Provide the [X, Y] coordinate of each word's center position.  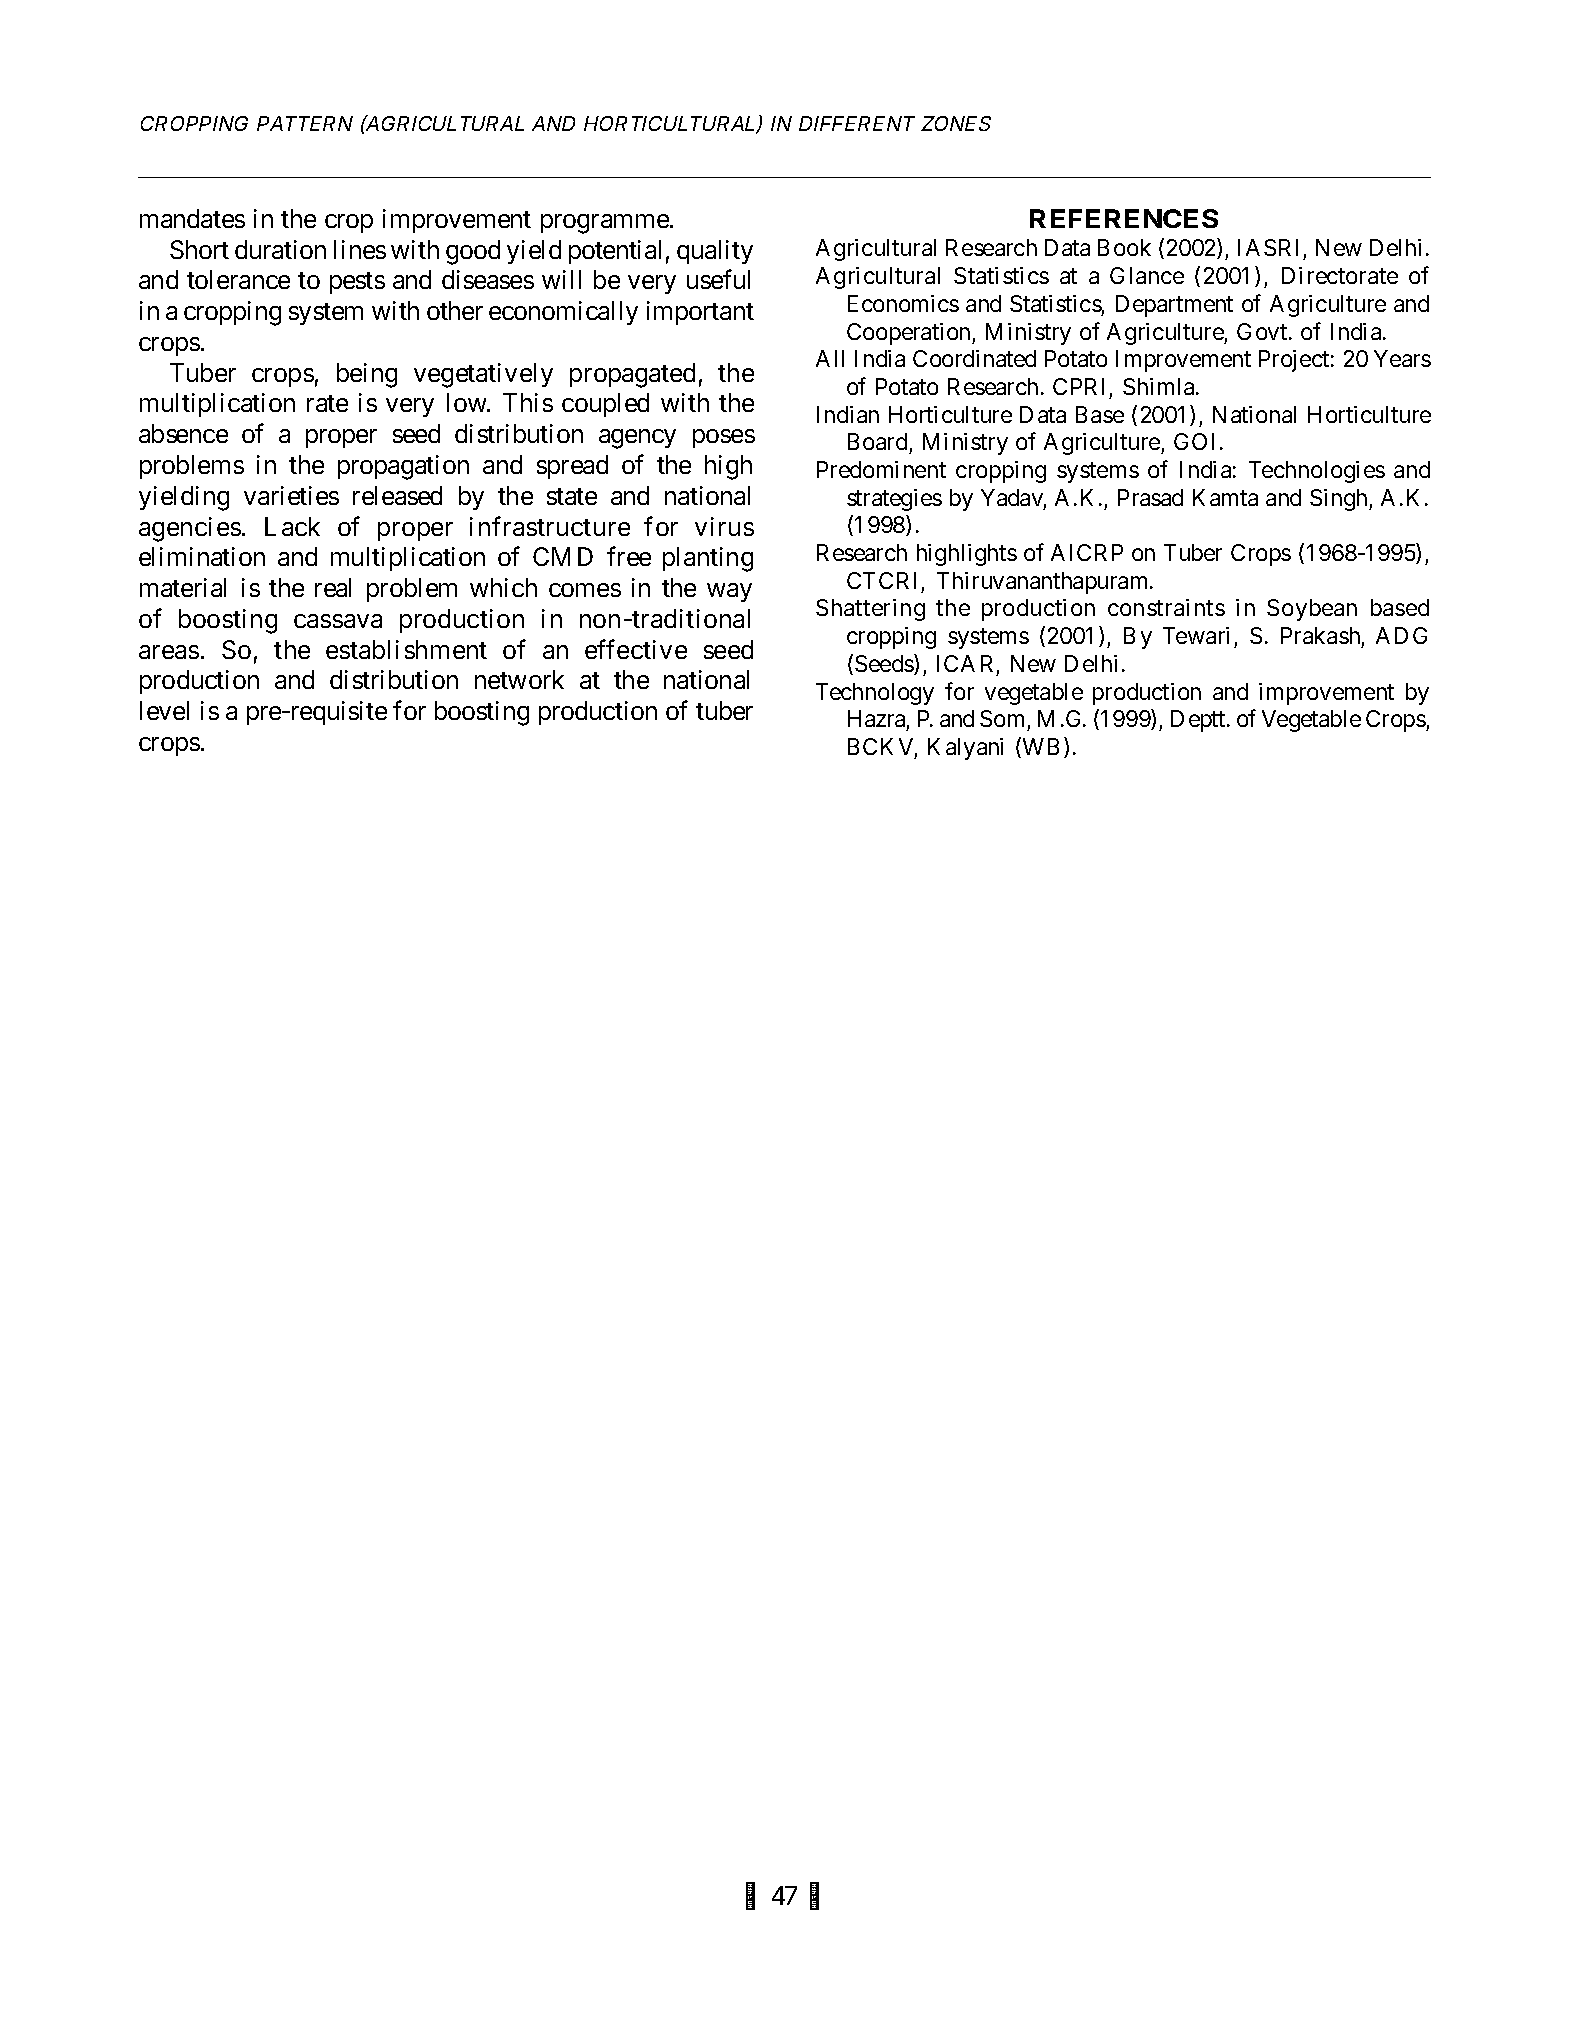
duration [280, 249]
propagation [403, 467]
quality [715, 252]
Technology [875, 694]
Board [877, 441]
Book [1124, 247]
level [164, 710]
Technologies [1317, 472]
